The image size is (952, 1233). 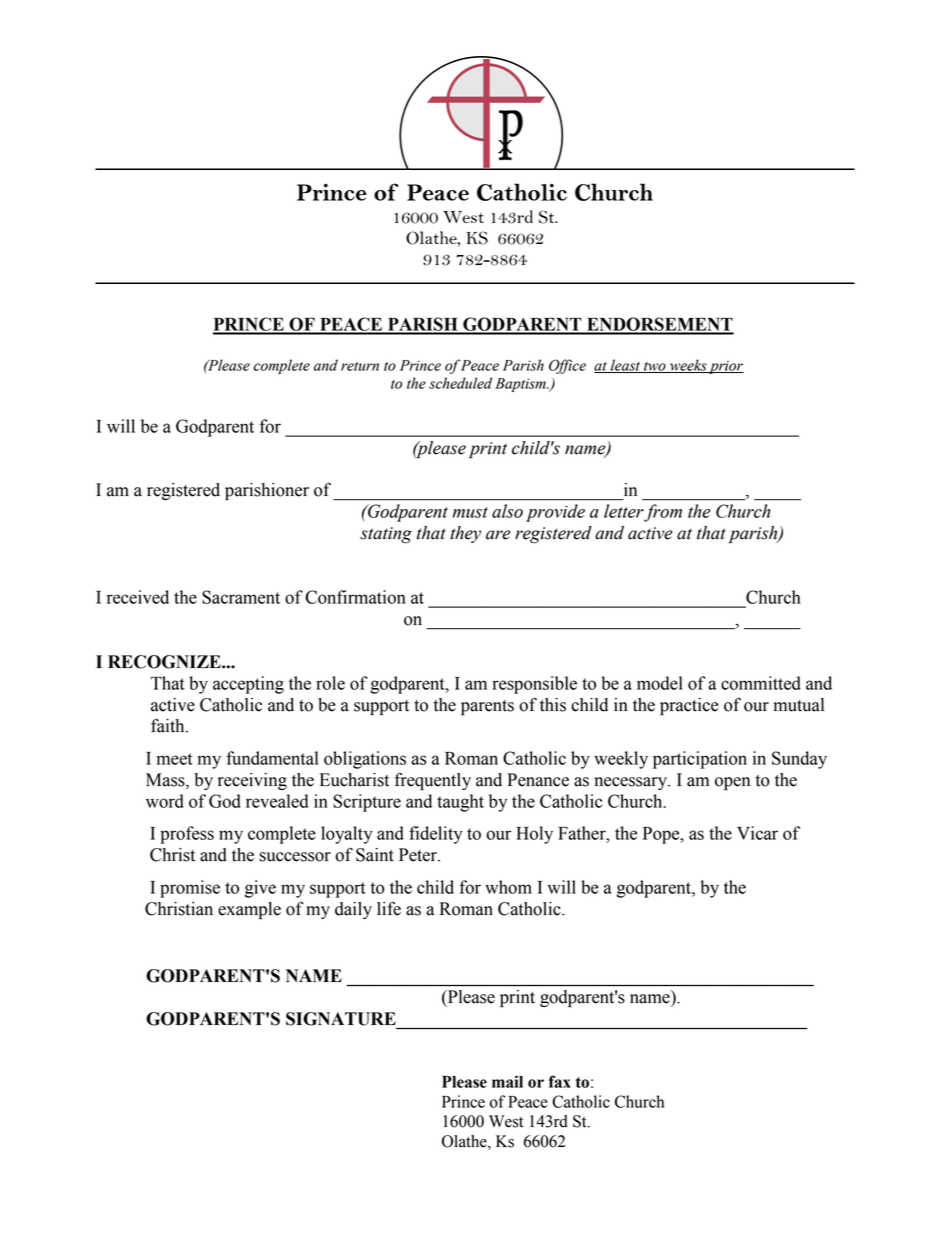 What do you see at coordinates (187, 835) in the screenshot?
I see `profess` at bounding box center [187, 835].
